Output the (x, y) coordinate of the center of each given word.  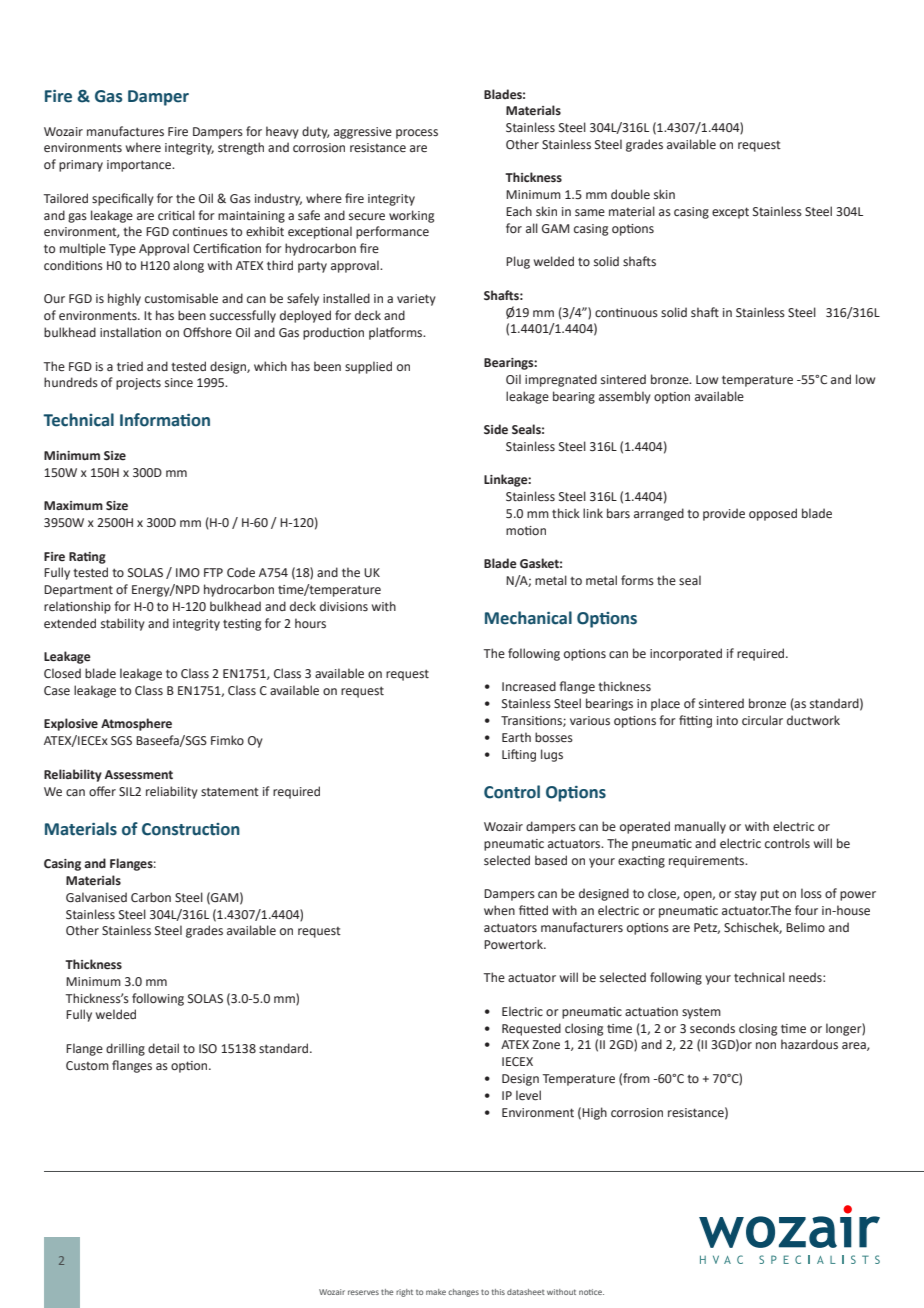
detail (163, 1048)
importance (140, 166)
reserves (363, 1292)
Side (496, 429)
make (436, 1292)
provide (724, 514)
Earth (516, 737)
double (630, 194)
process (417, 134)
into (727, 721)
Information (165, 420)
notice (591, 1292)
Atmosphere (136, 724)
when (499, 910)
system (701, 1013)
